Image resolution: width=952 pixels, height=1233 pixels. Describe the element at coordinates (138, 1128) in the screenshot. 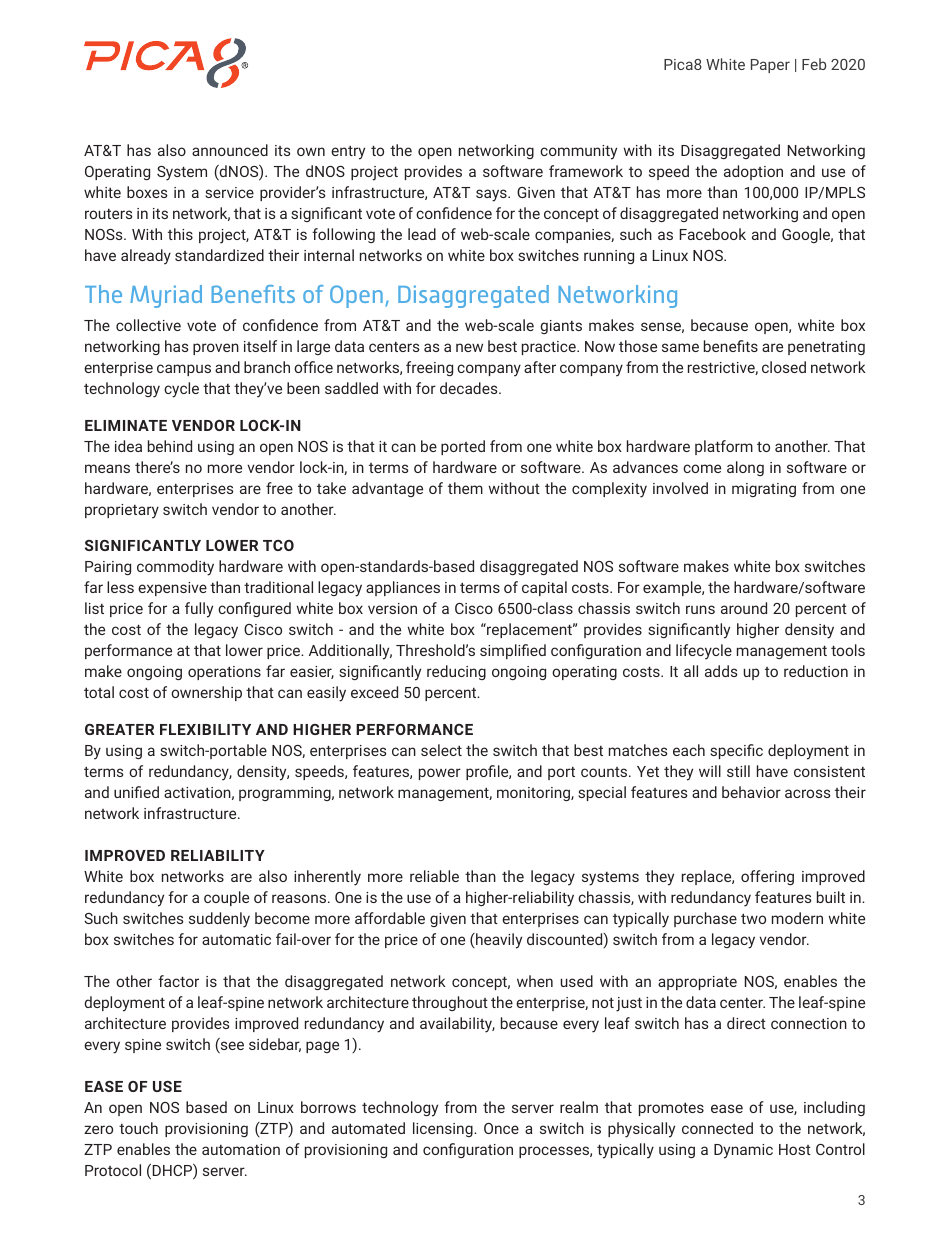

I see `touch` at that location.
